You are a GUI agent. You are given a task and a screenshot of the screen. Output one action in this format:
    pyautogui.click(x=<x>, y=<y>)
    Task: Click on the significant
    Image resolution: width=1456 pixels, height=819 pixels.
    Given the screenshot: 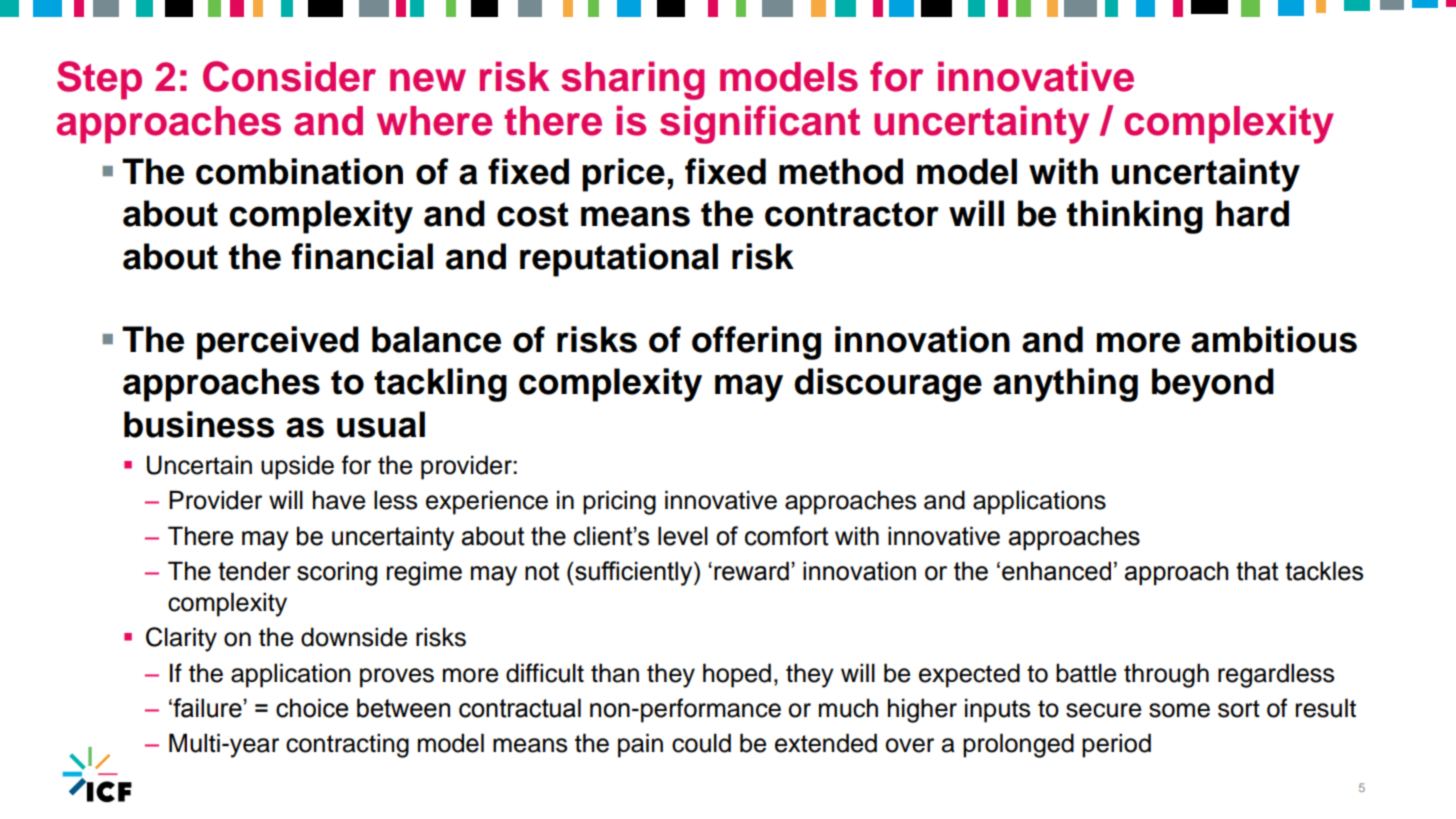 What is the action you would take?
    pyautogui.click(x=760, y=124)
